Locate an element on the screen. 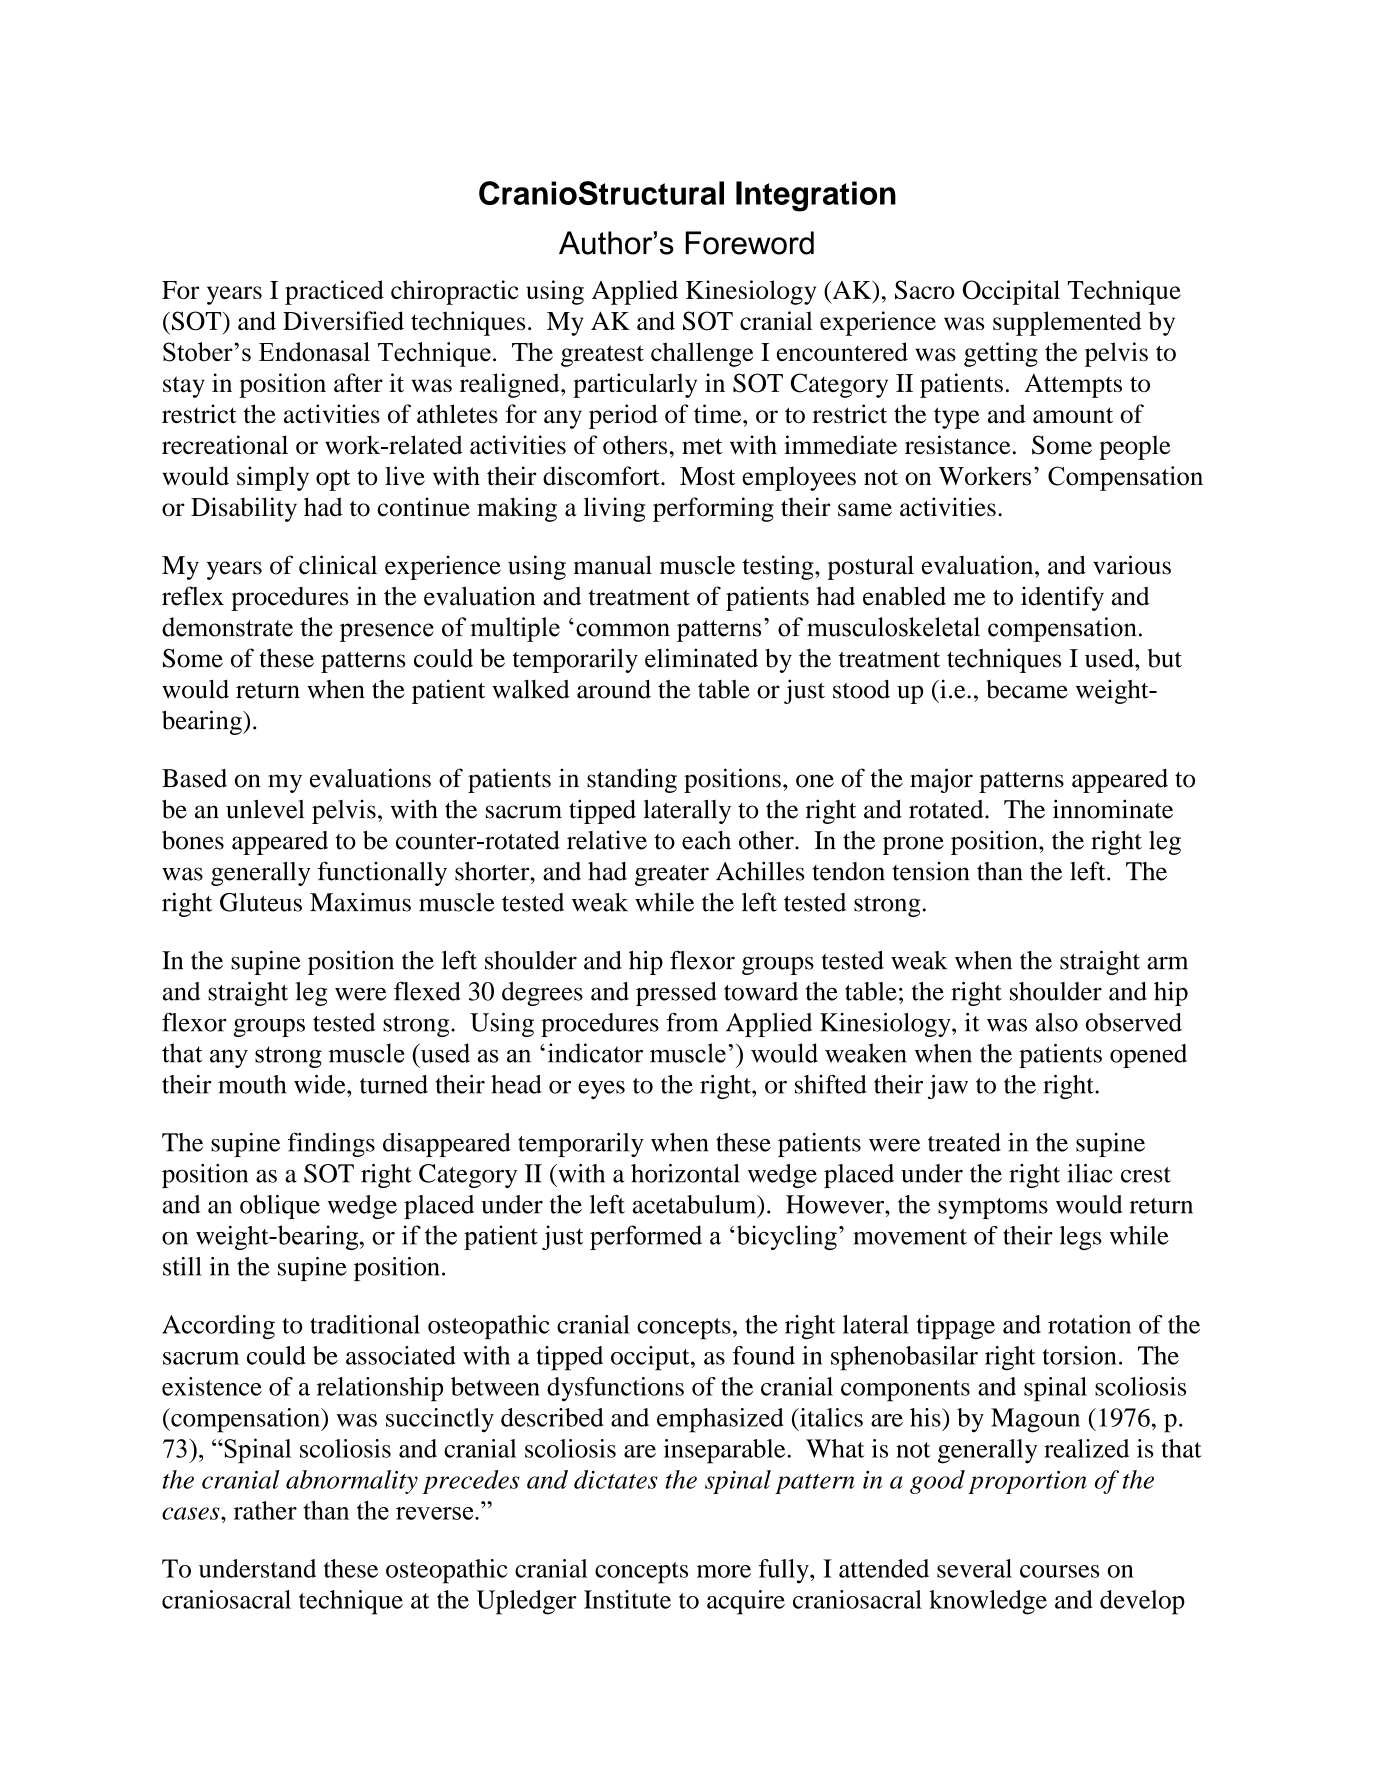  greater is located at coordinates (672, 875).
